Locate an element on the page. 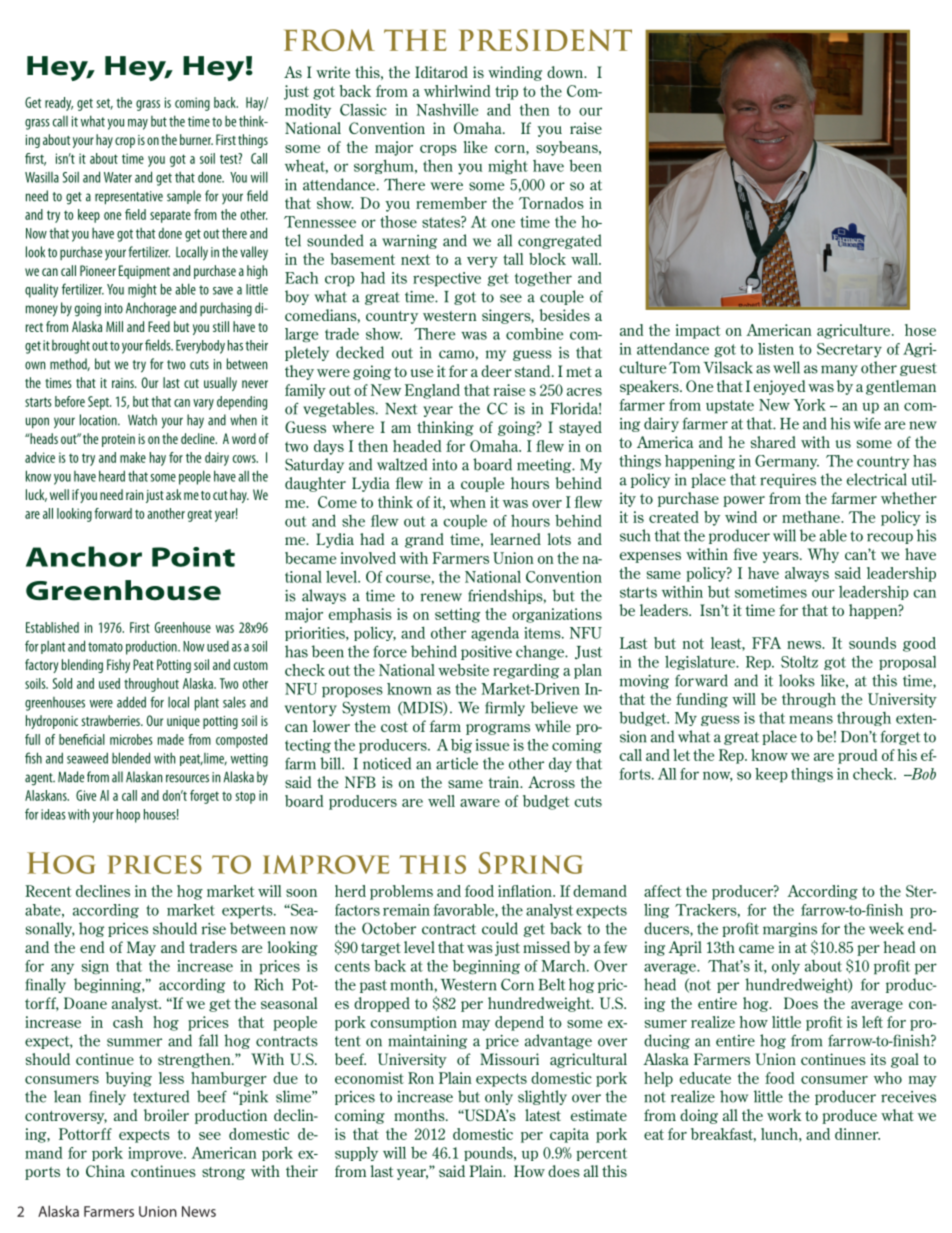  blended is located at coordinates (131, 758).
